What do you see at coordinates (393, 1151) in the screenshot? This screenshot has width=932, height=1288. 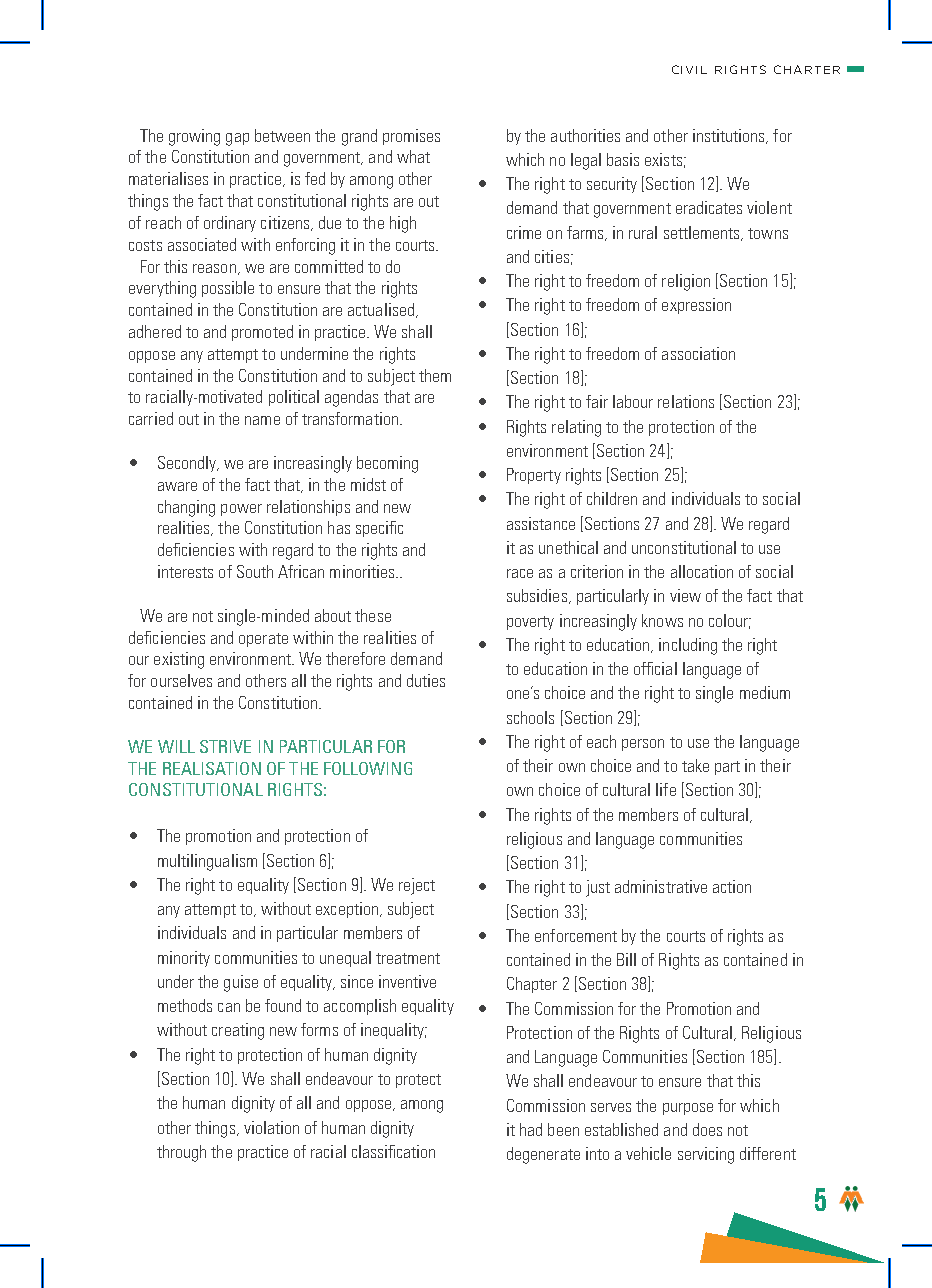 I see `classification` at bounding box center [393, 1151].
